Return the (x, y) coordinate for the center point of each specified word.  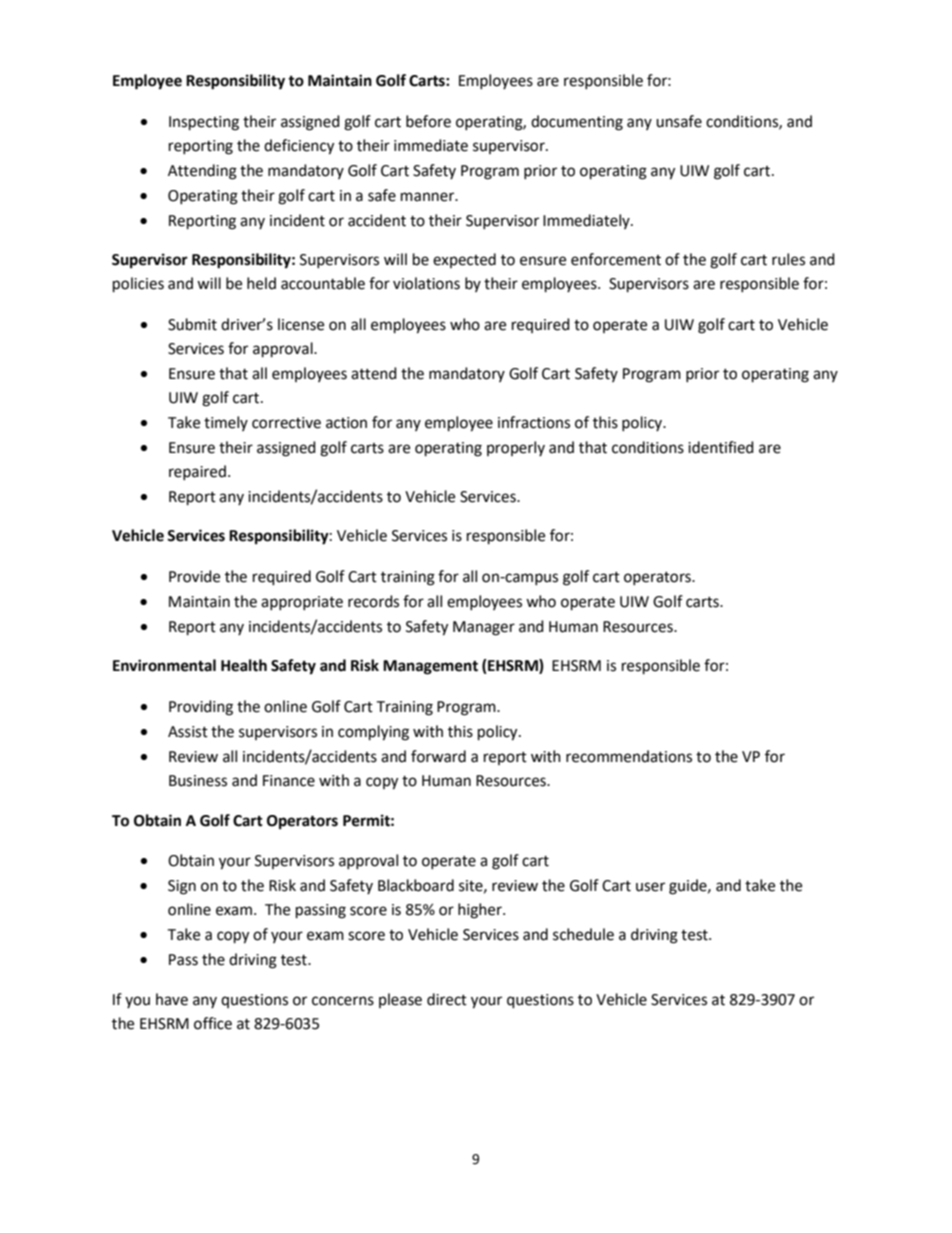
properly (516, 448)
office (213, 1023)
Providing (201, 708)
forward (438, 756)
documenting (577, 123)
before (428, 121)
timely (226, 423)
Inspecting (204, 123)
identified (721, 447)
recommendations (629, 756)
